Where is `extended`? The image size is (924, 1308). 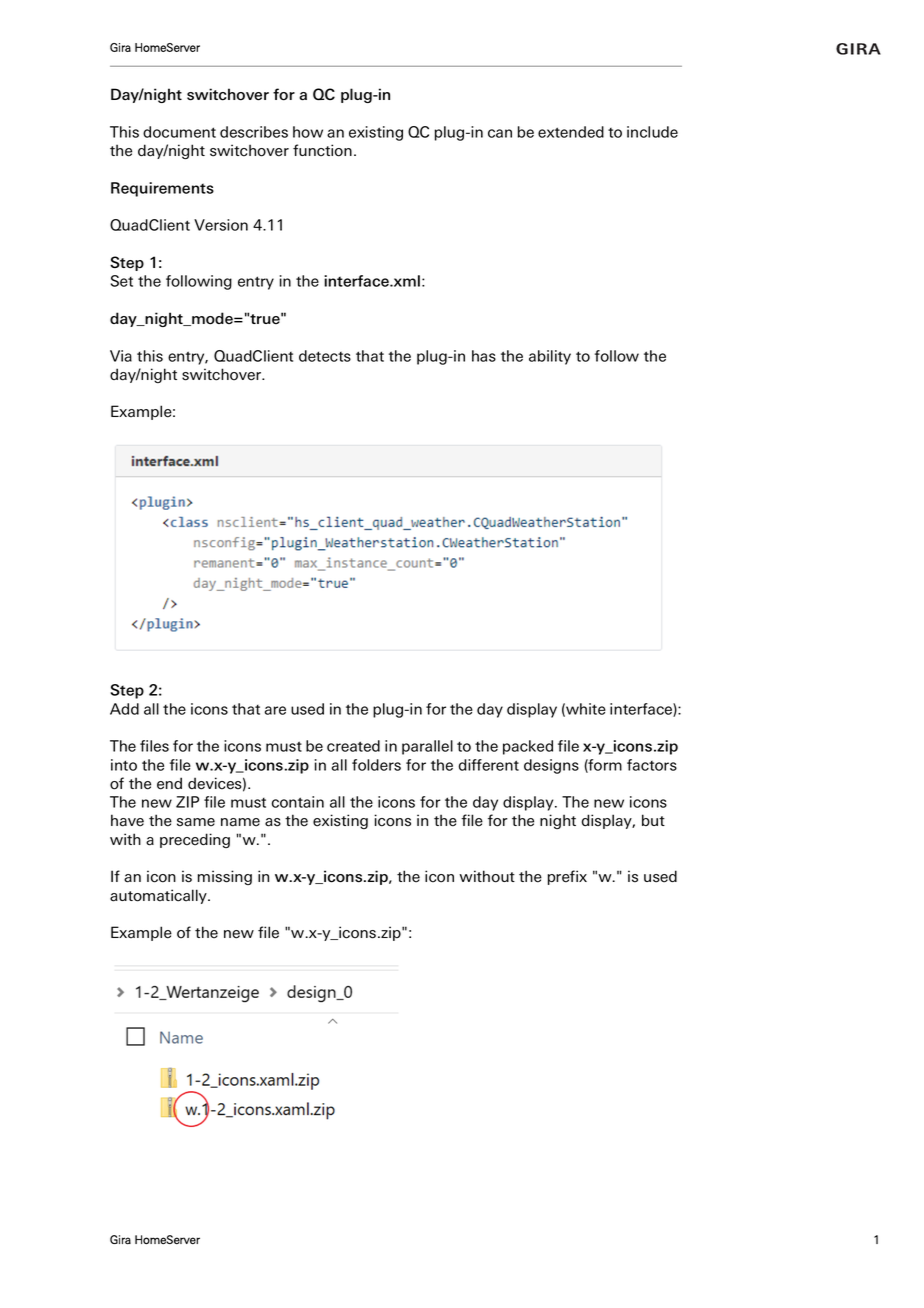 extended is located at coordinates (571, 132).
